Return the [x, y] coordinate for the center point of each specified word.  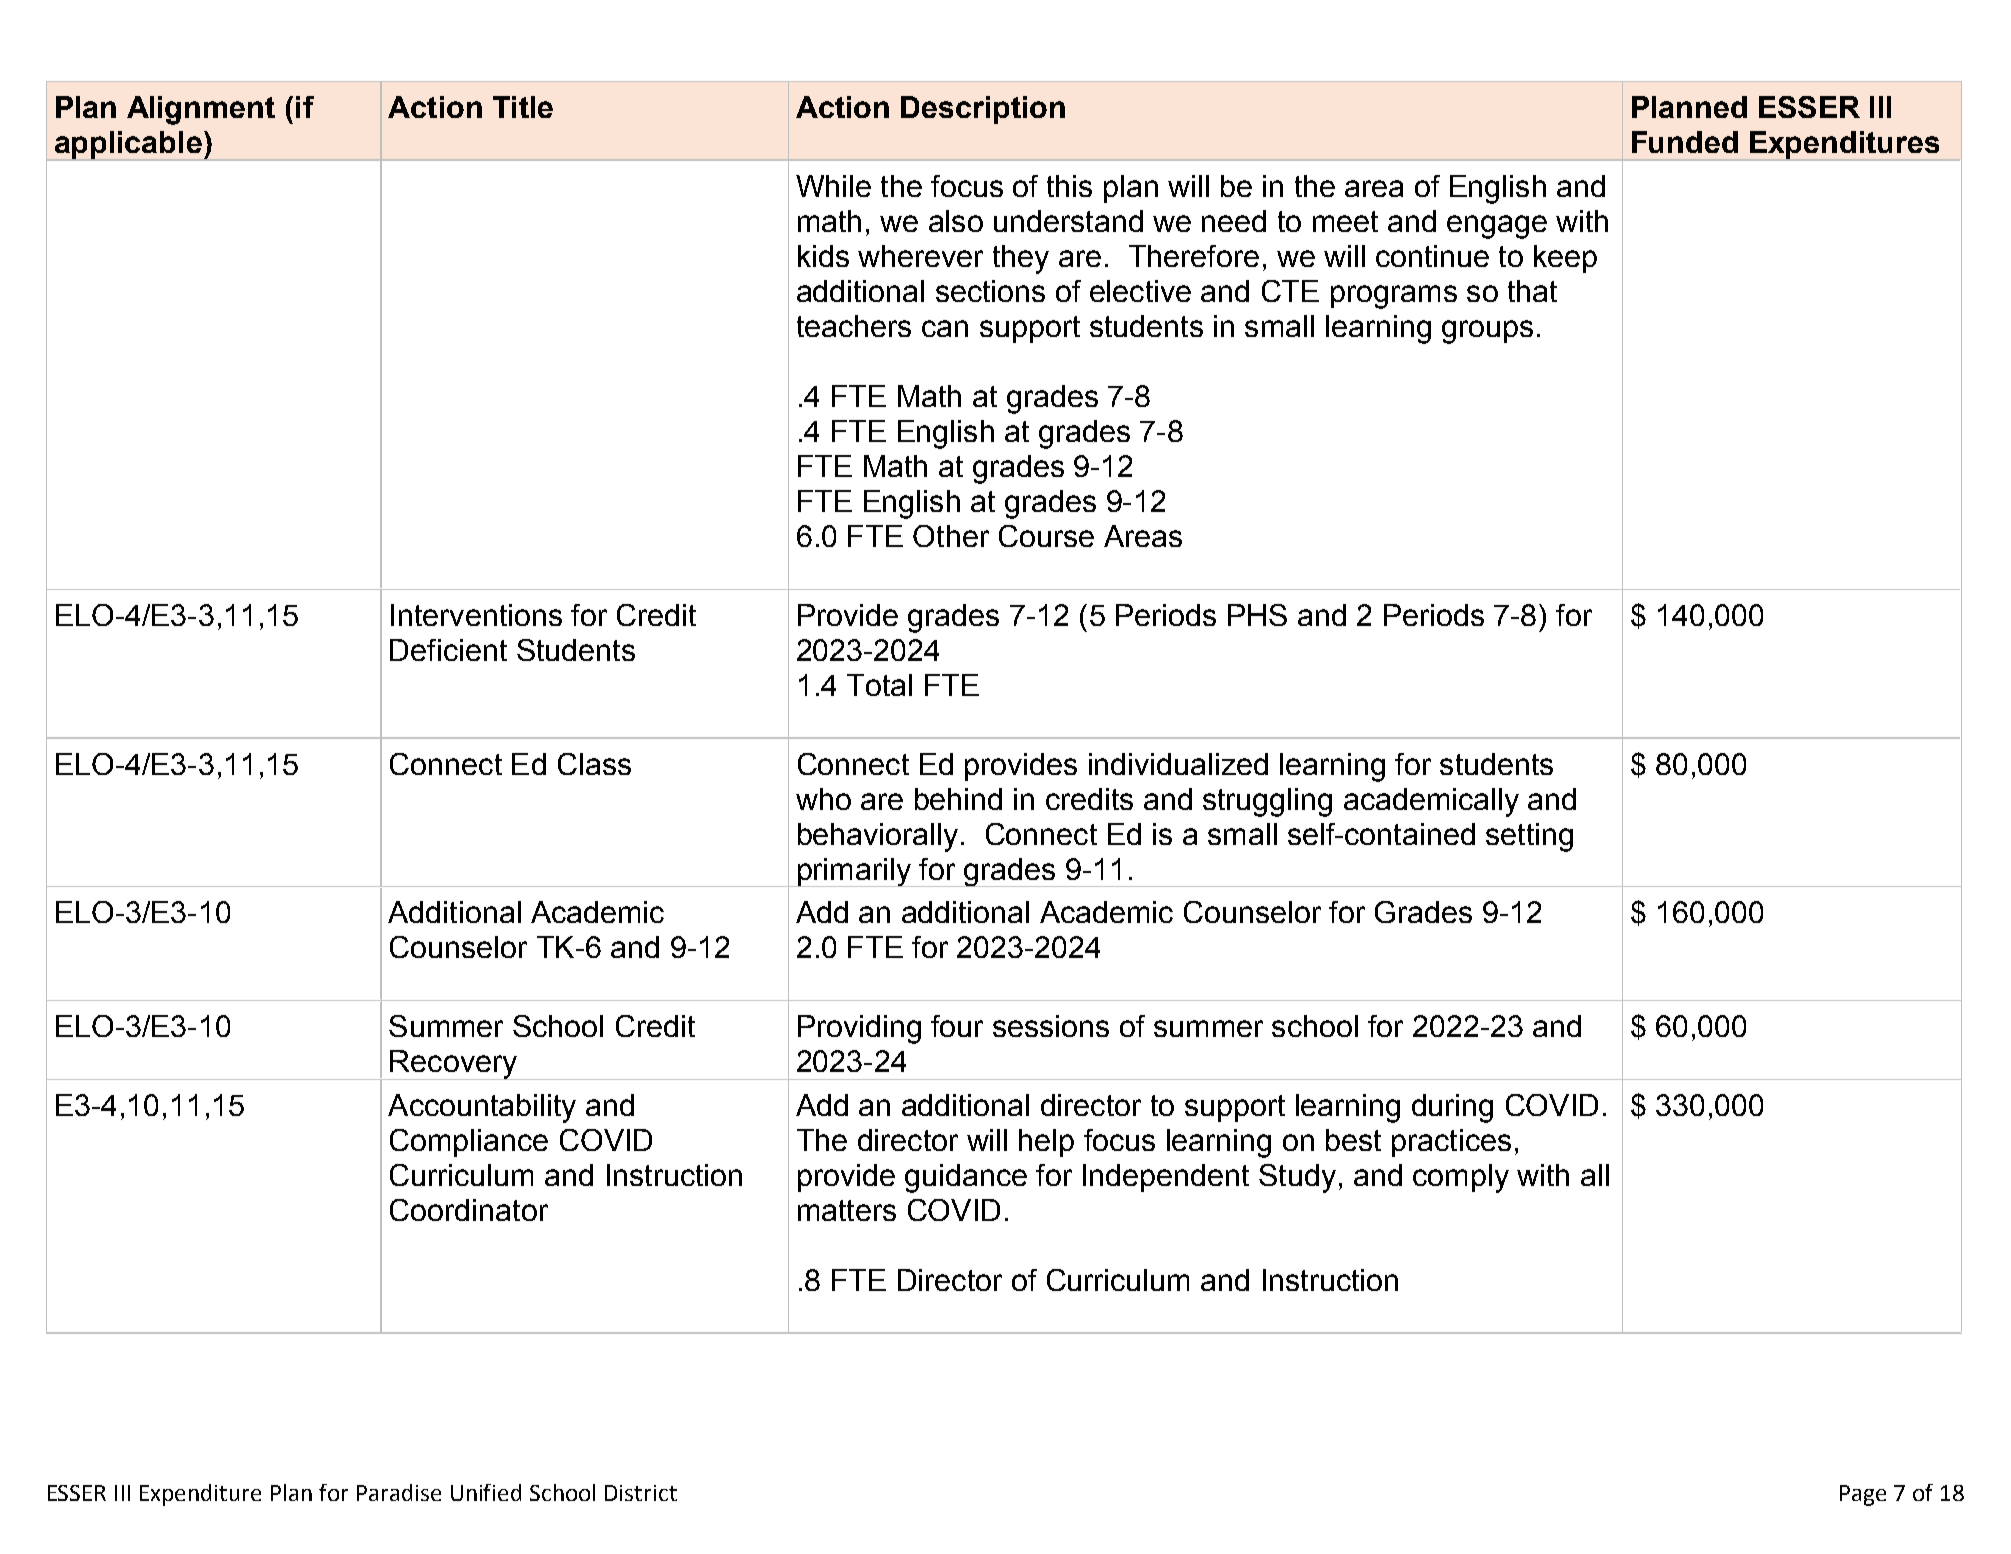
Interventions [476, 615]
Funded [1685, 142]
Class [594, 764]
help [1046, 1143]
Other [951, 536]
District [641, 1493]
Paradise [399, 1492]
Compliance [469, 1143]
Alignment [201, 110]
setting [1529, 837]
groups [1487, 332]
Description [983, 110]
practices [1451, 1143]
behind [958, 799]
